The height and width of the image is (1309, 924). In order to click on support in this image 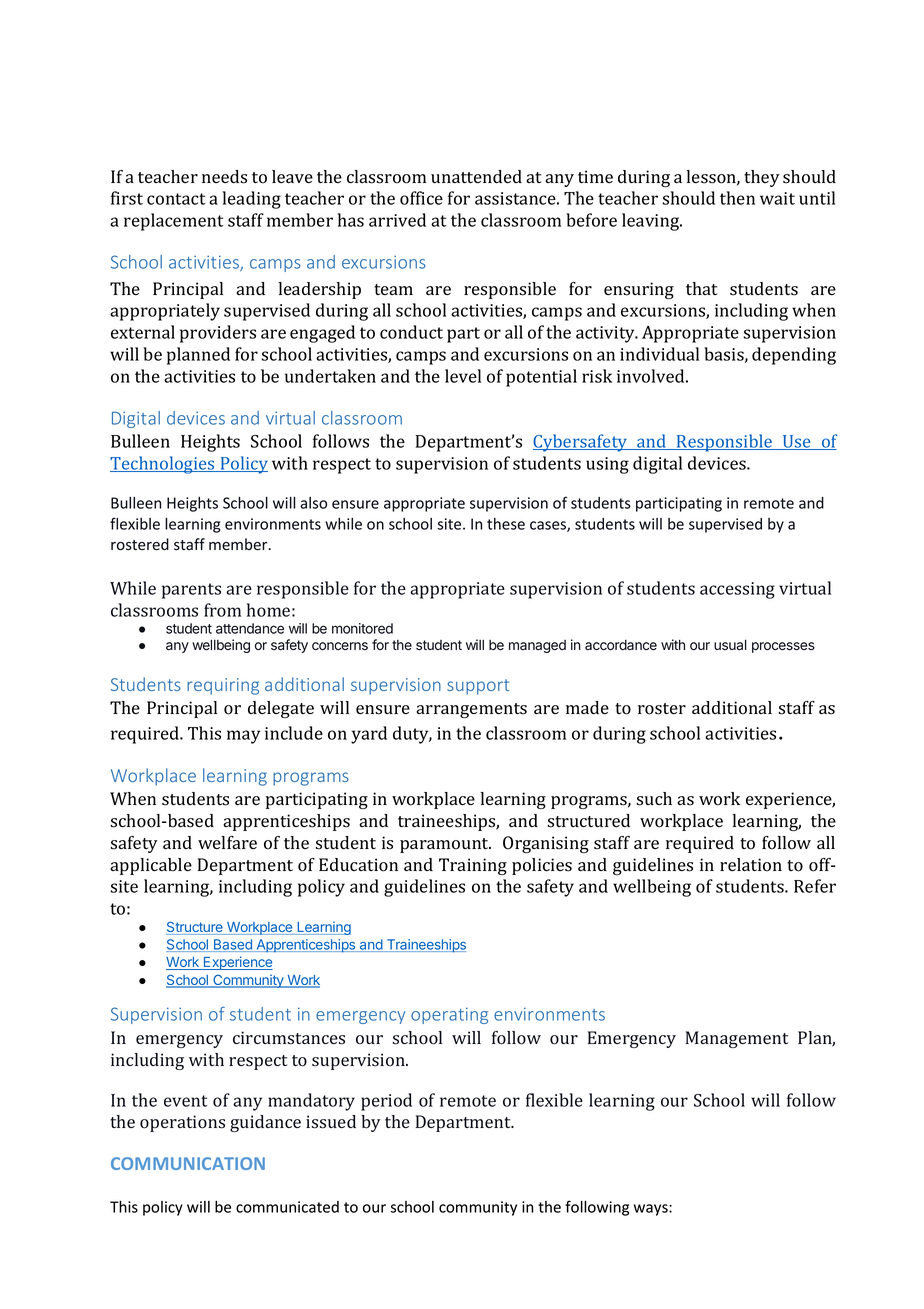, I will do `click(478, 687)`.
